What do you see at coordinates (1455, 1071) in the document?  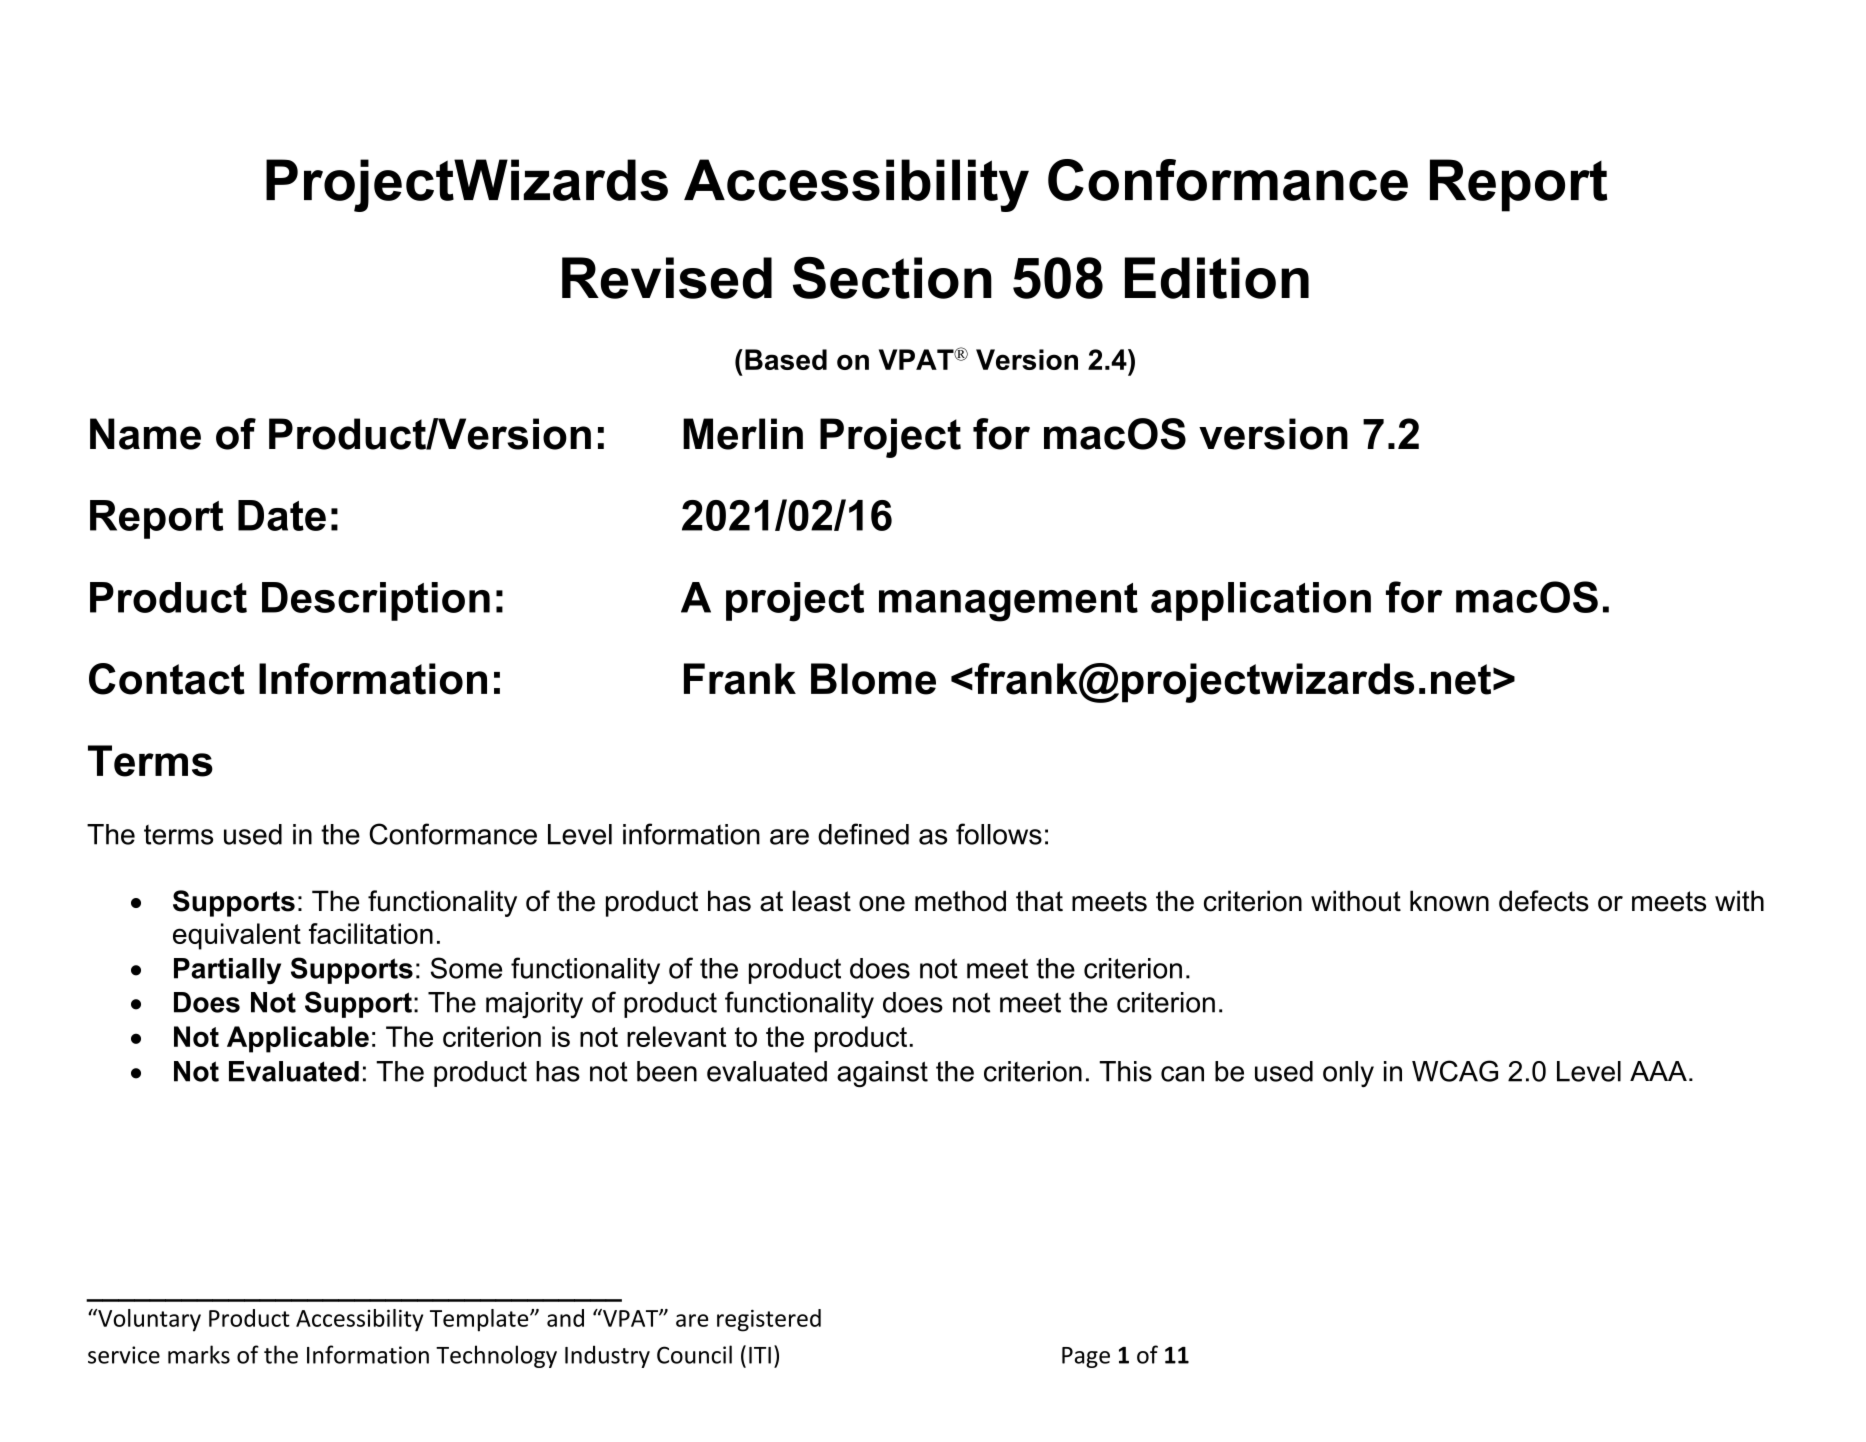 I see `WCAG` at bounding box center [1455, 1071].
